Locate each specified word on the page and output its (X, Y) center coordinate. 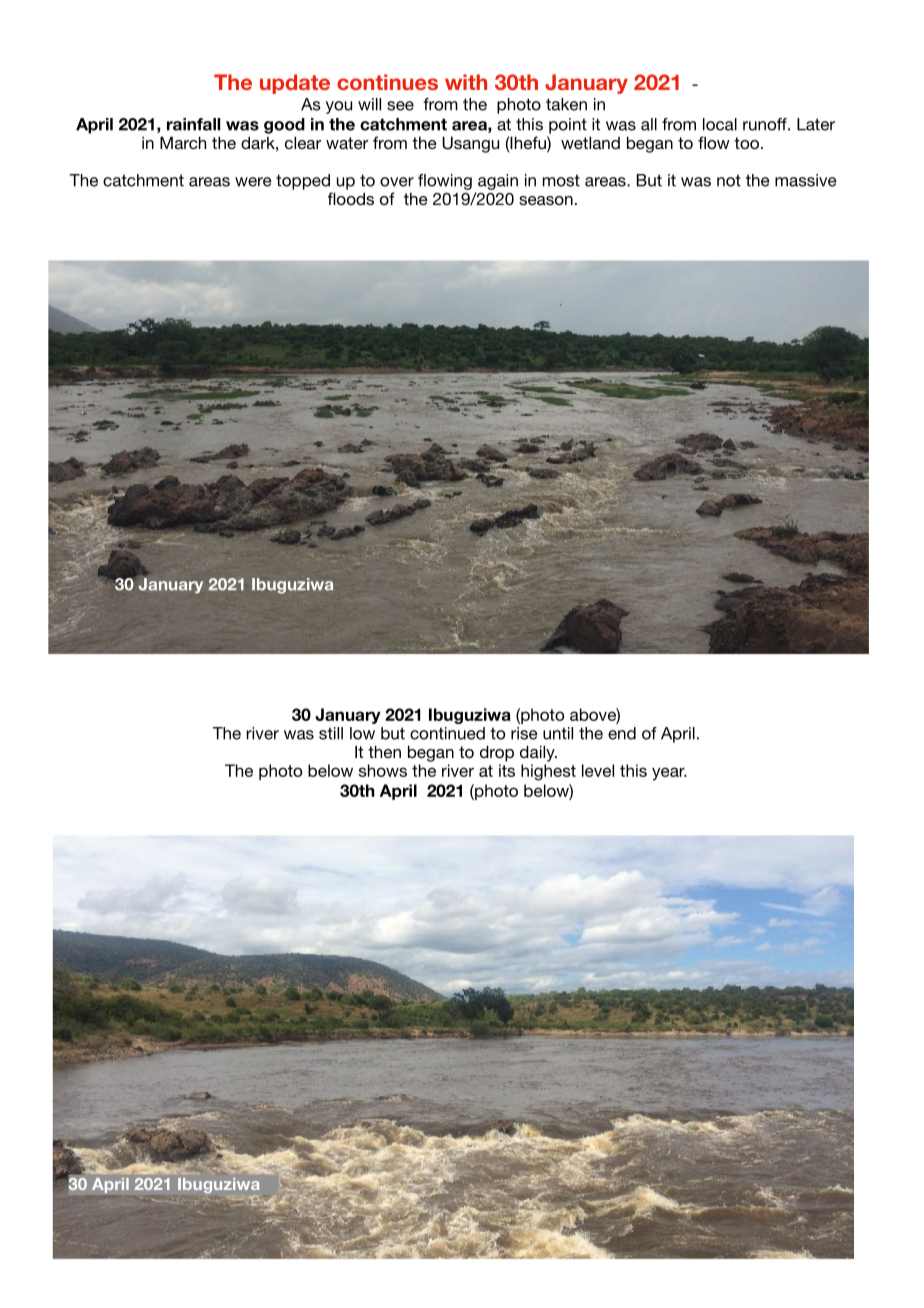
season (546, 200)
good (284, 126)
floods (351, 198)
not (729, 180)
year (669, 774)
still (331, 733)
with (466, 82)
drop (497, 753)
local (720, 124)
